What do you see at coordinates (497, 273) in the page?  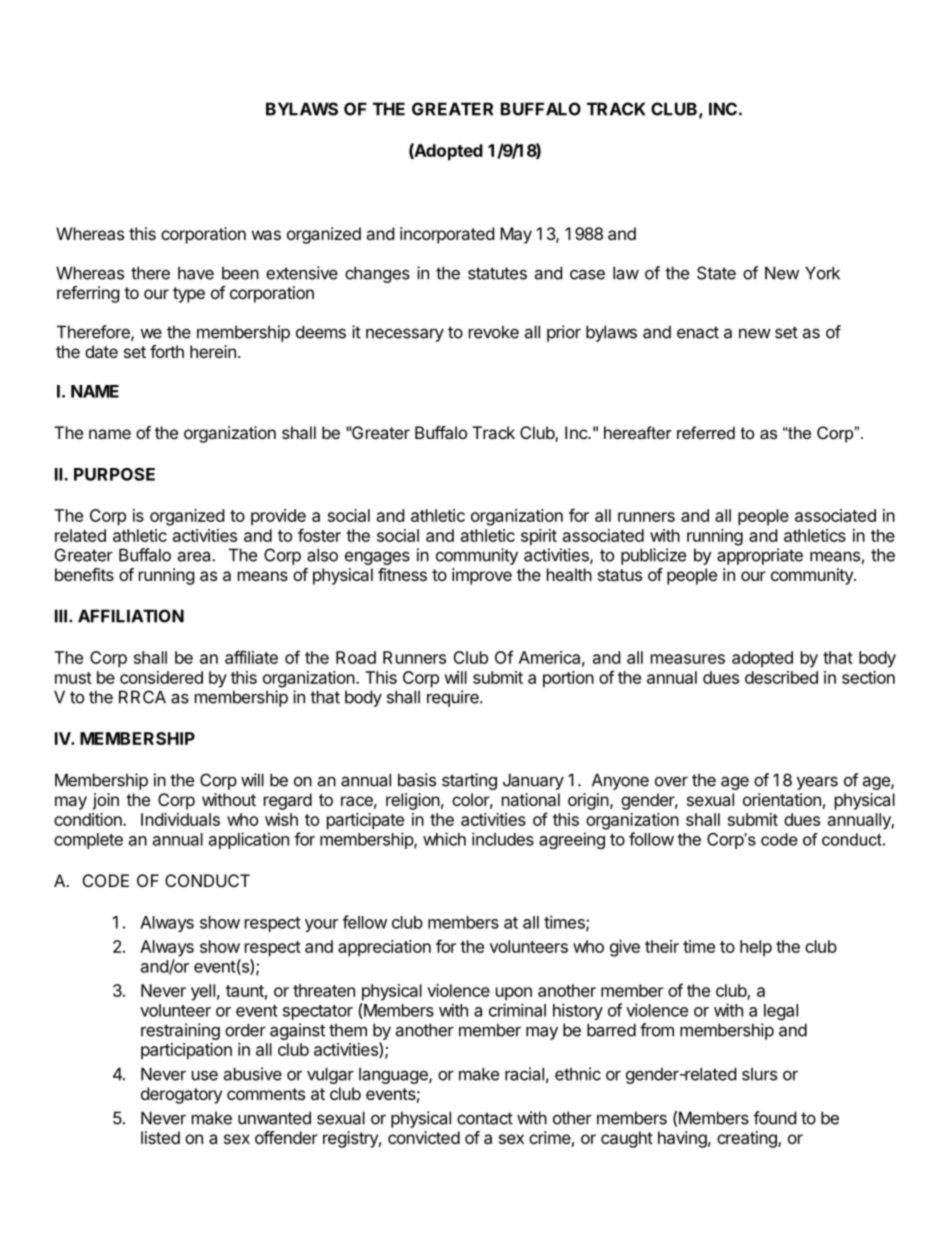 I see `statutes` at bounding box center [497, 273].
